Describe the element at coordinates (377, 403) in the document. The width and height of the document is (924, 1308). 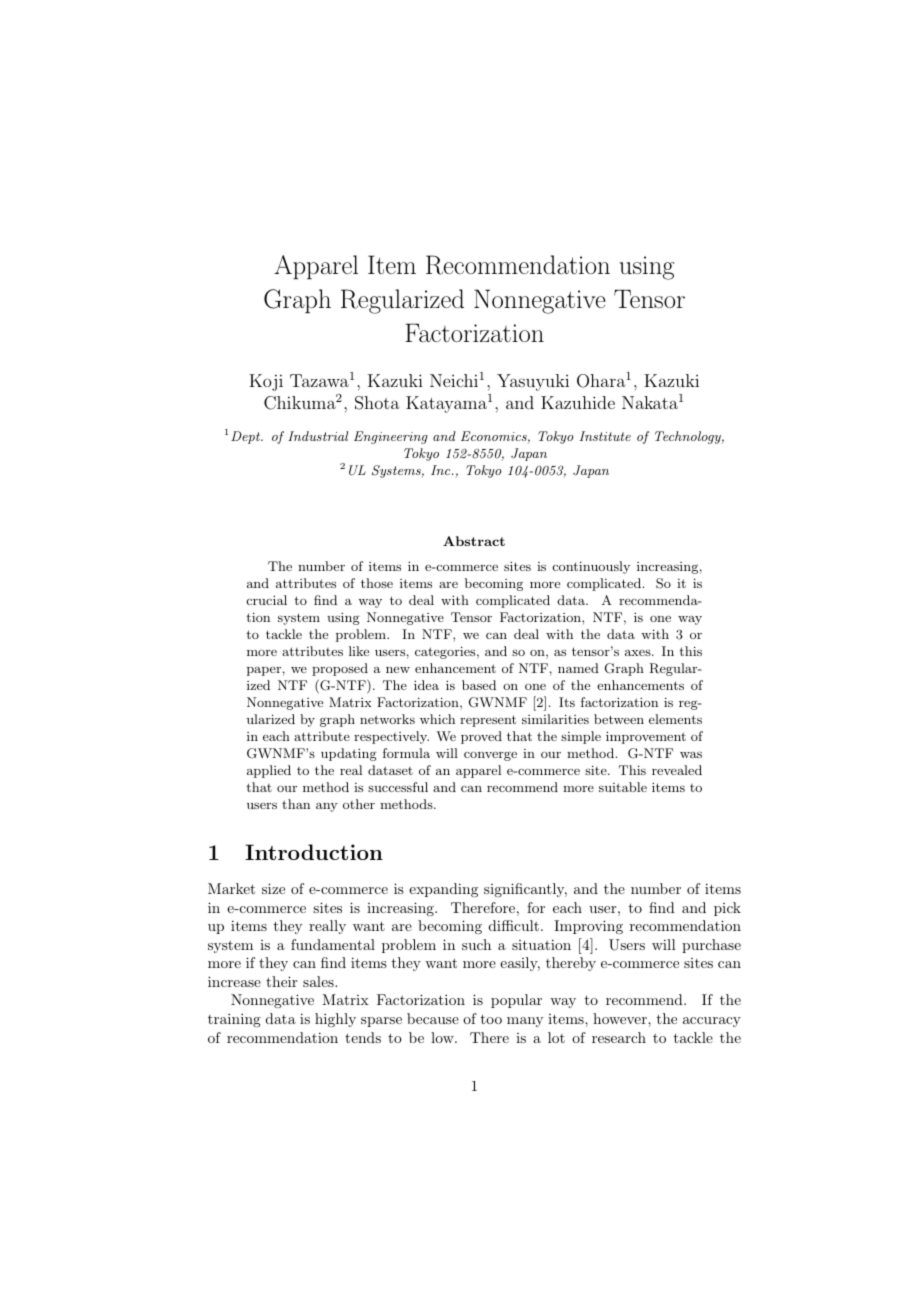
I see `Shota` at that location.
